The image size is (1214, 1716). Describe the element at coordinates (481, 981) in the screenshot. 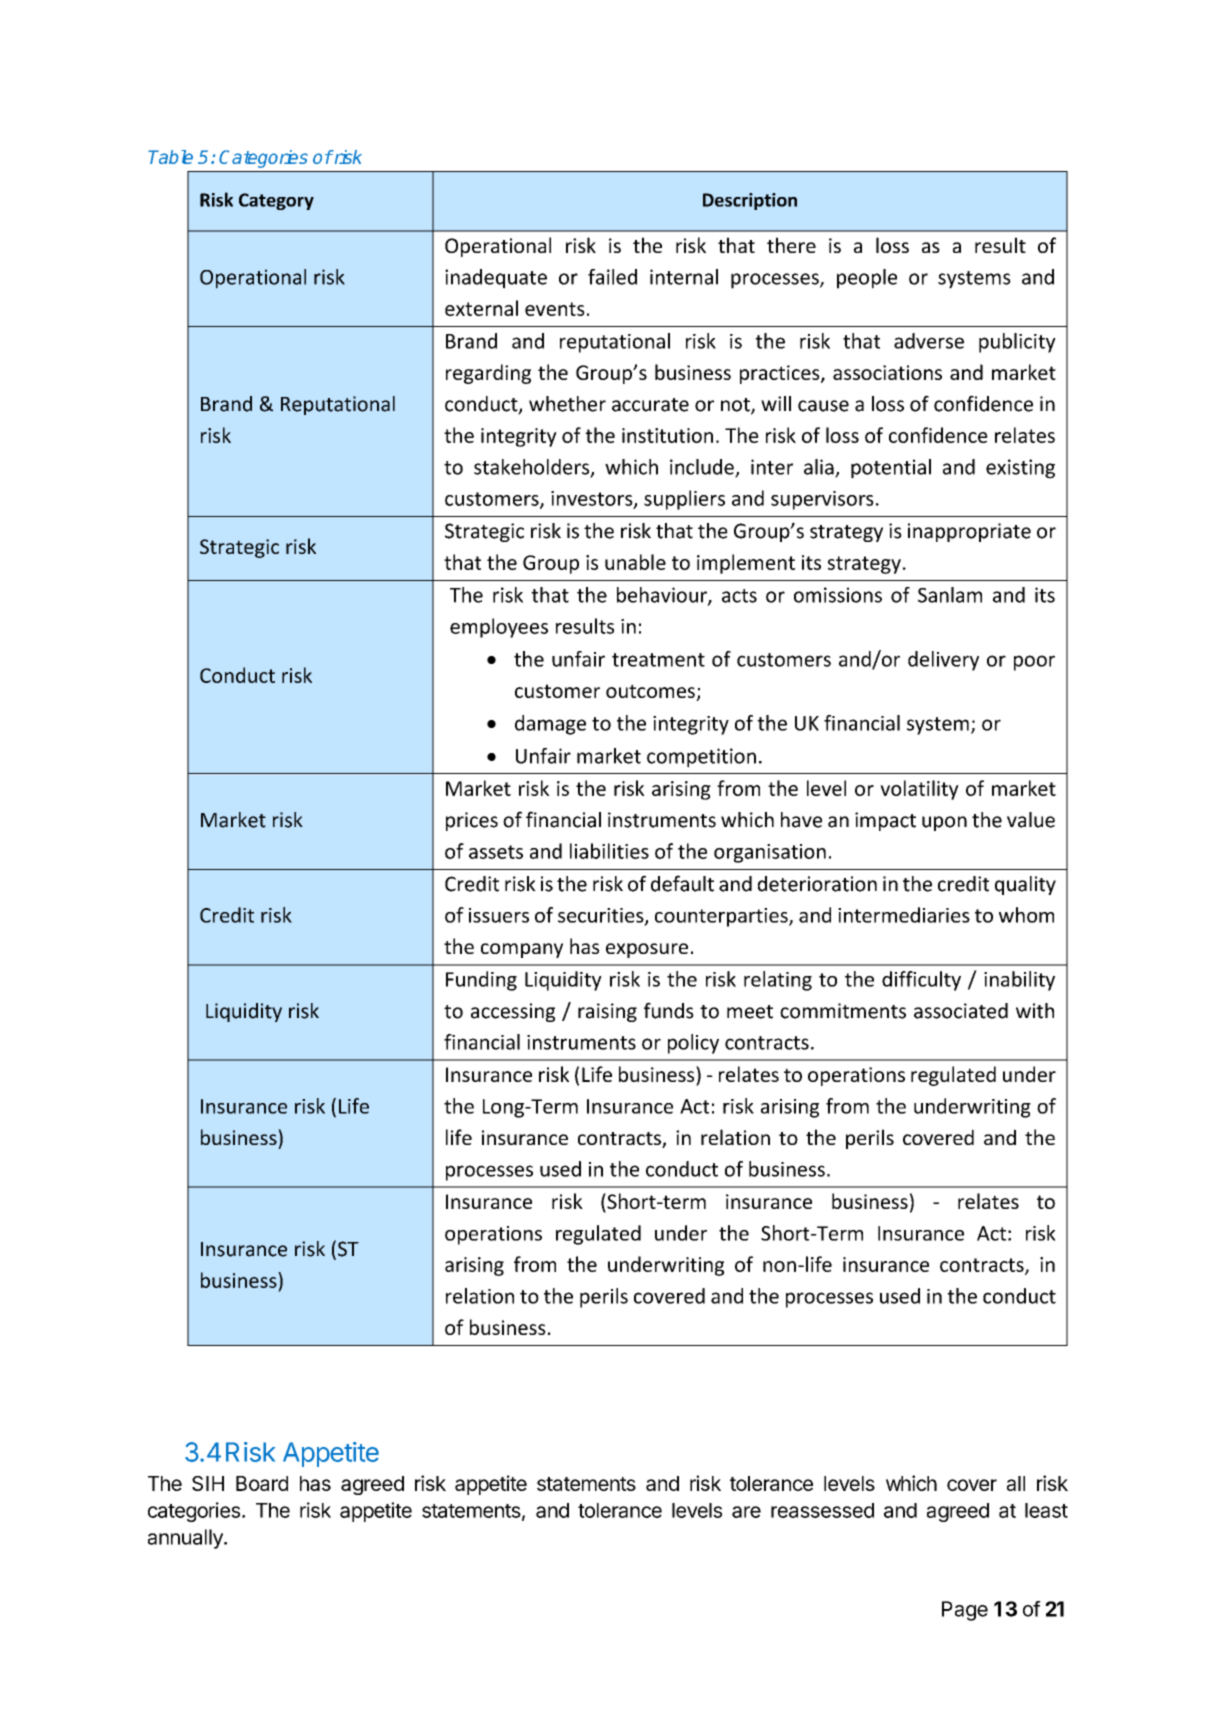

I see `Funding` at that location.
